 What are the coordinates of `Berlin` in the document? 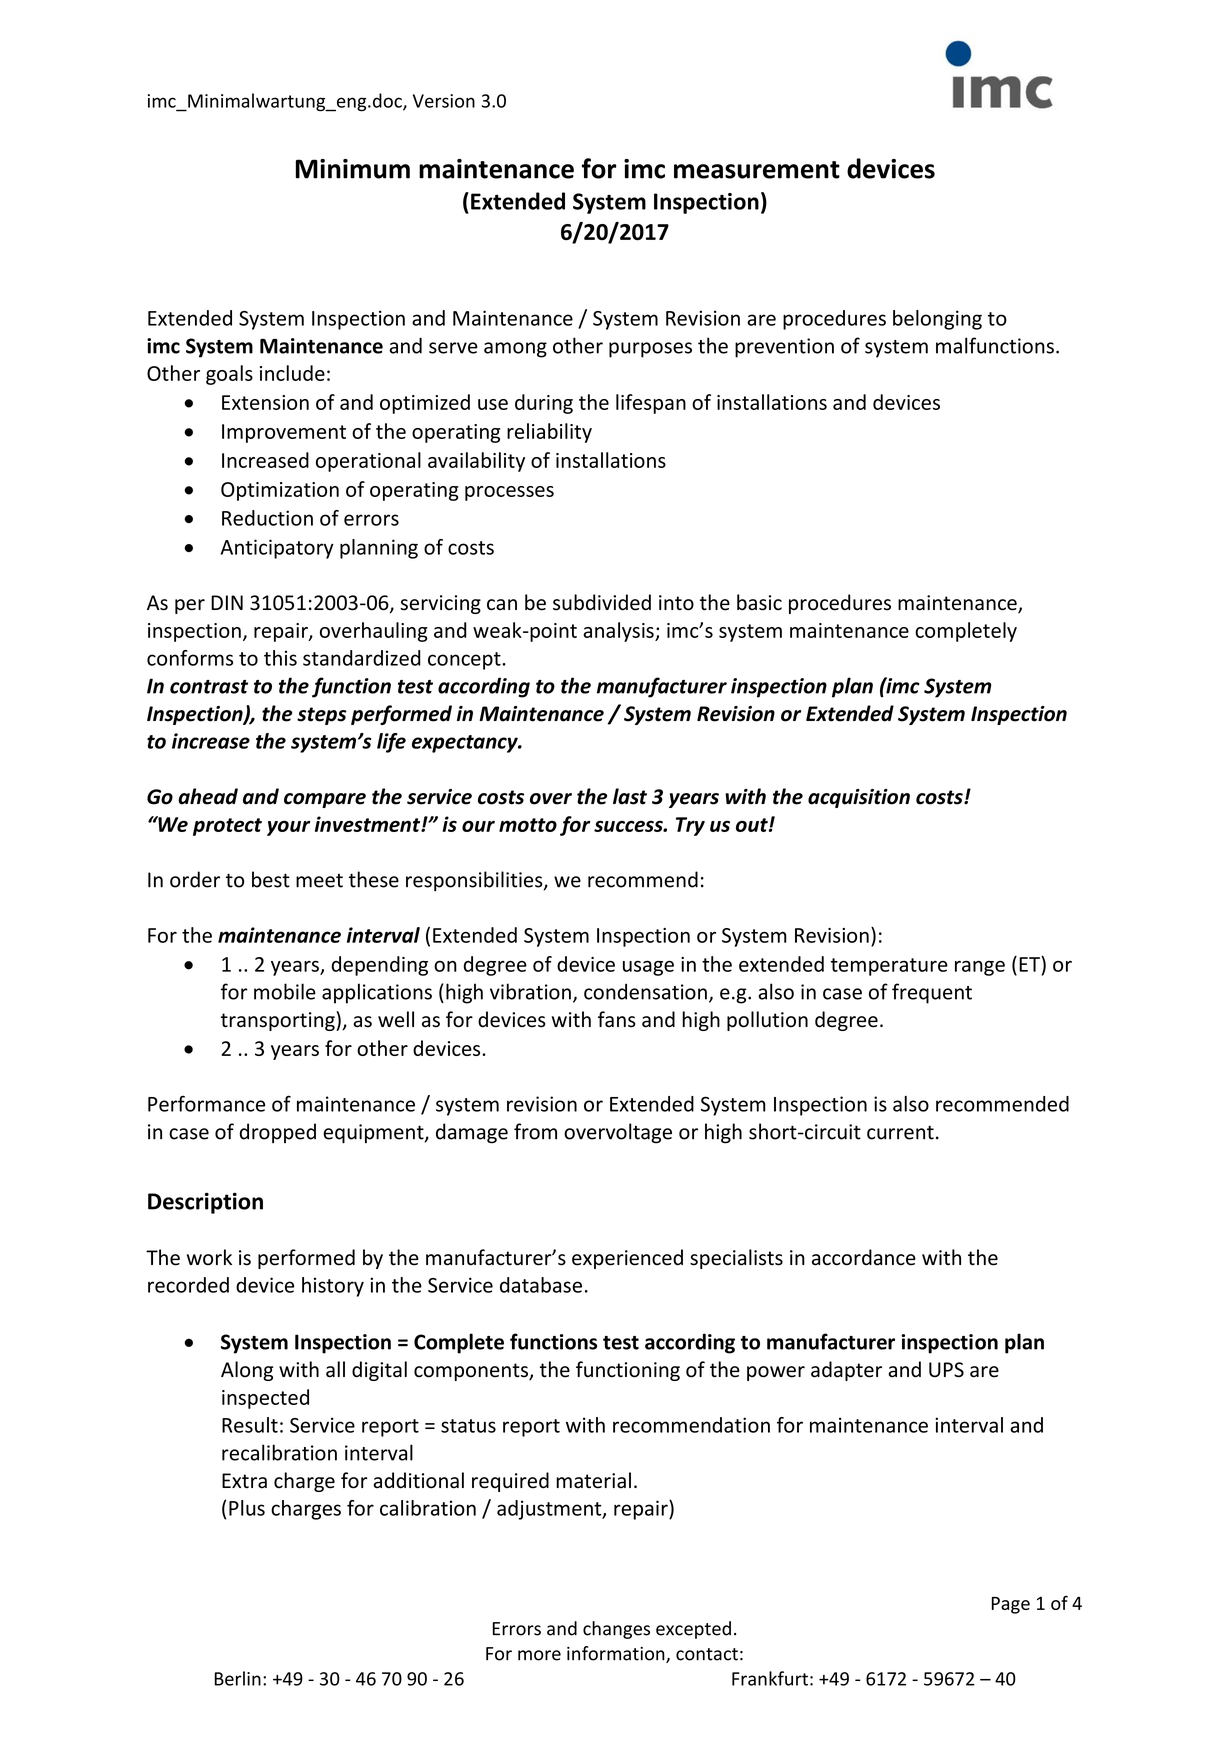 It's located at (238, 1678).
